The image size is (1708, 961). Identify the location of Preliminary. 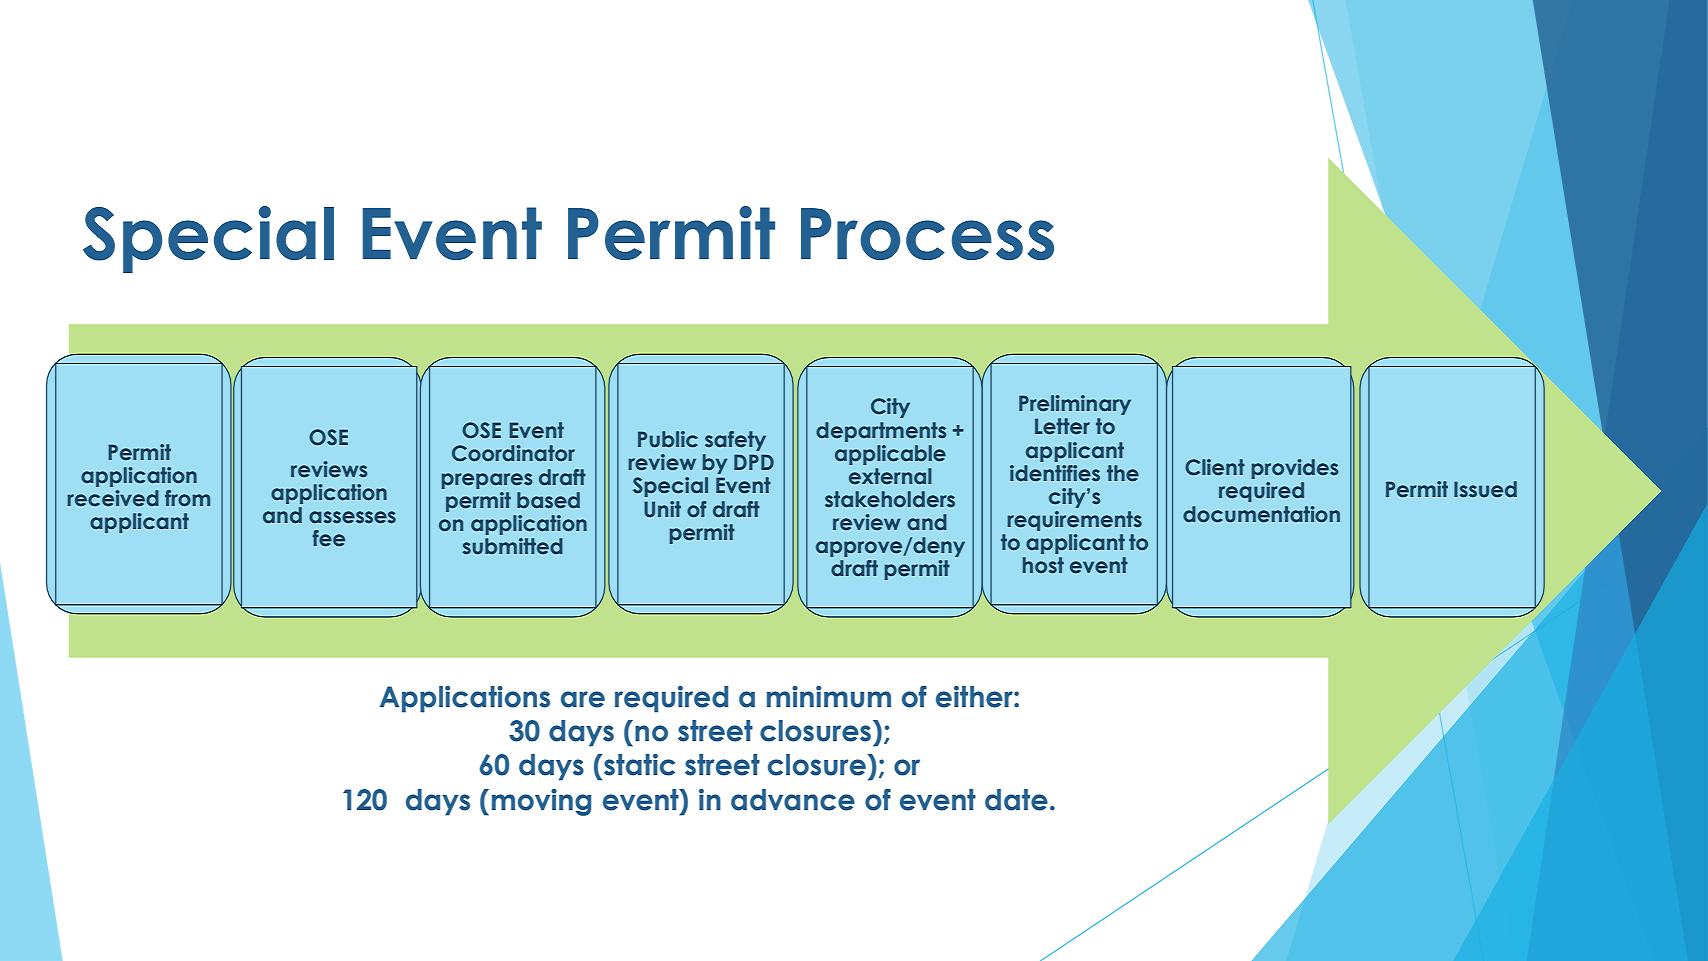
(1075, 405).
